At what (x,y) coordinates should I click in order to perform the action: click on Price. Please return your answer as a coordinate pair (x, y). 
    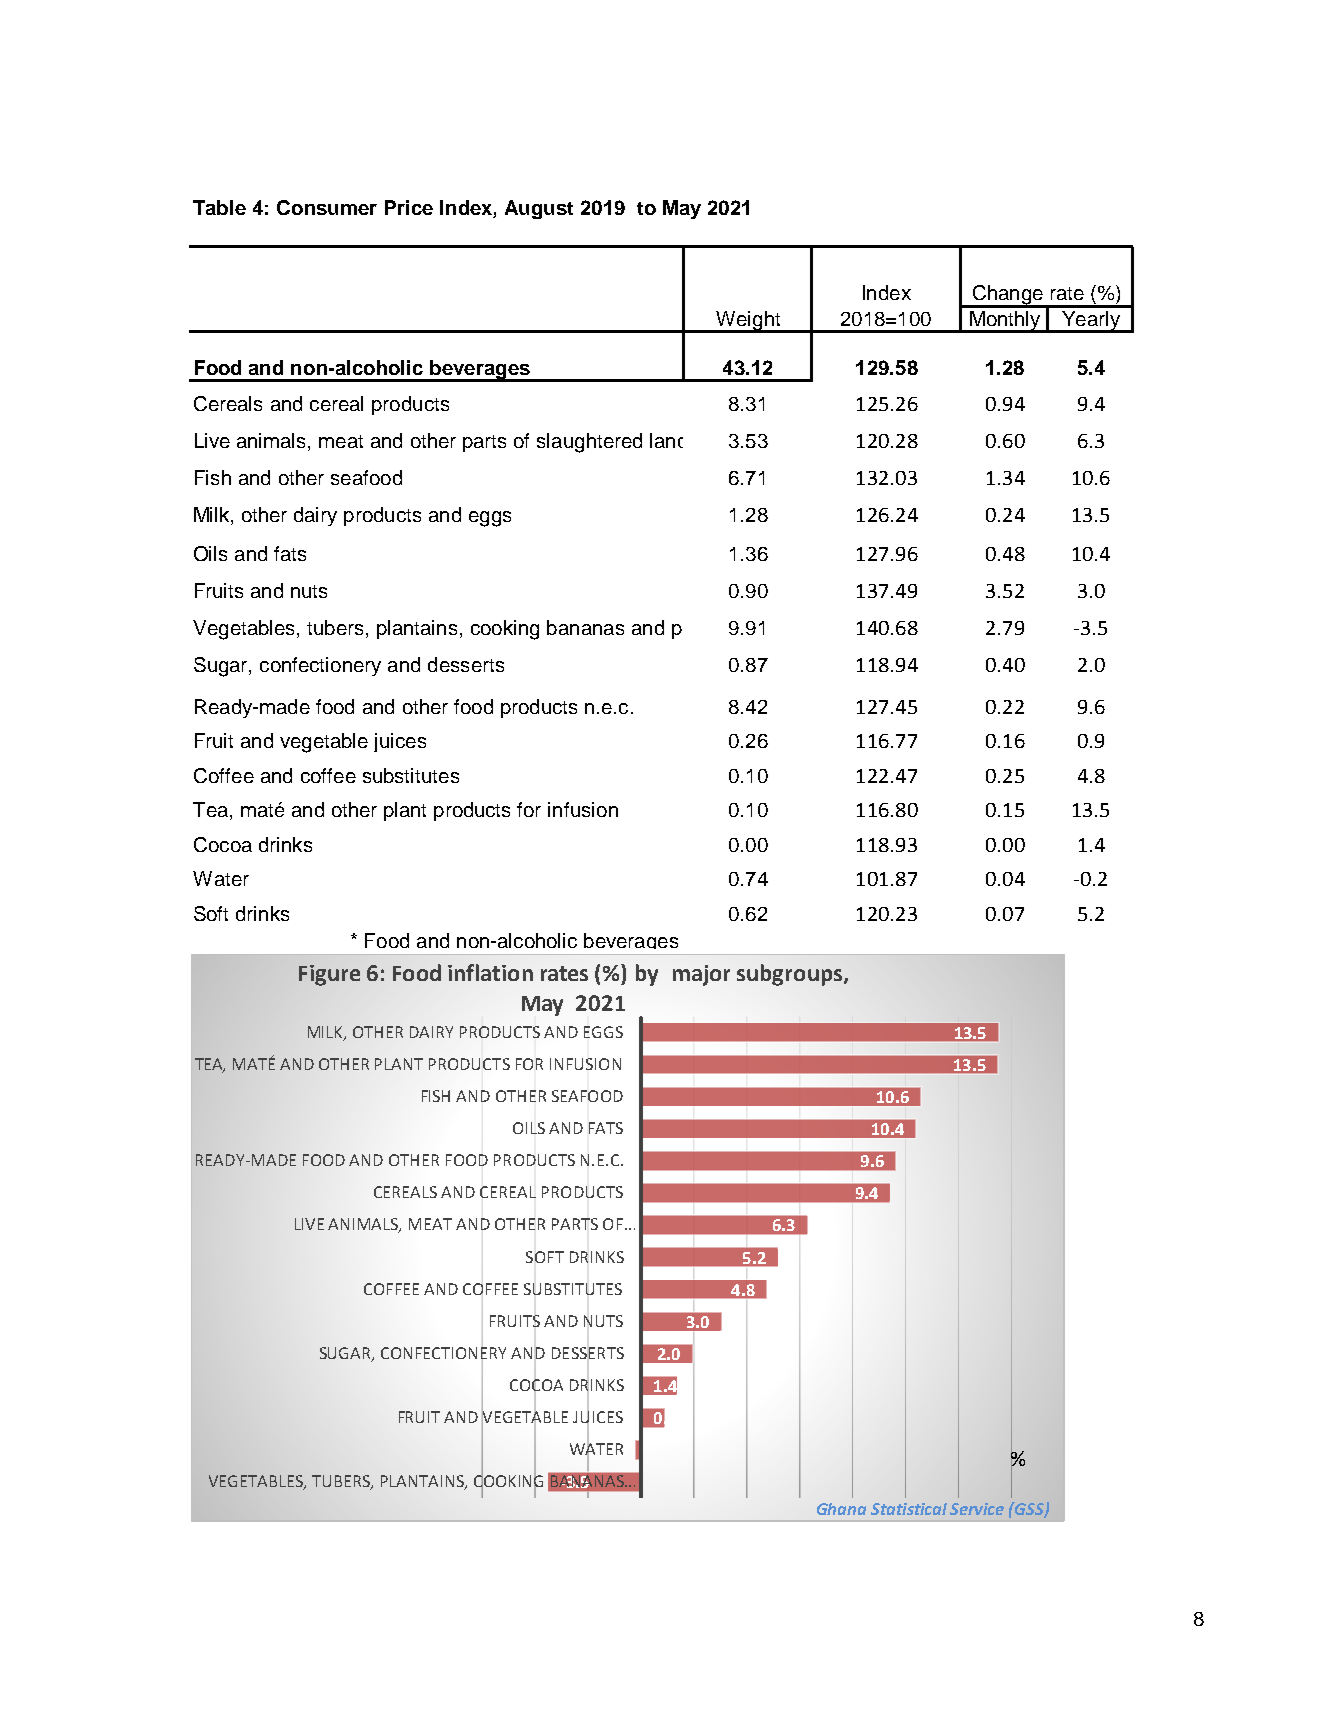
    Looking at the image, I should click on (409, 207).
